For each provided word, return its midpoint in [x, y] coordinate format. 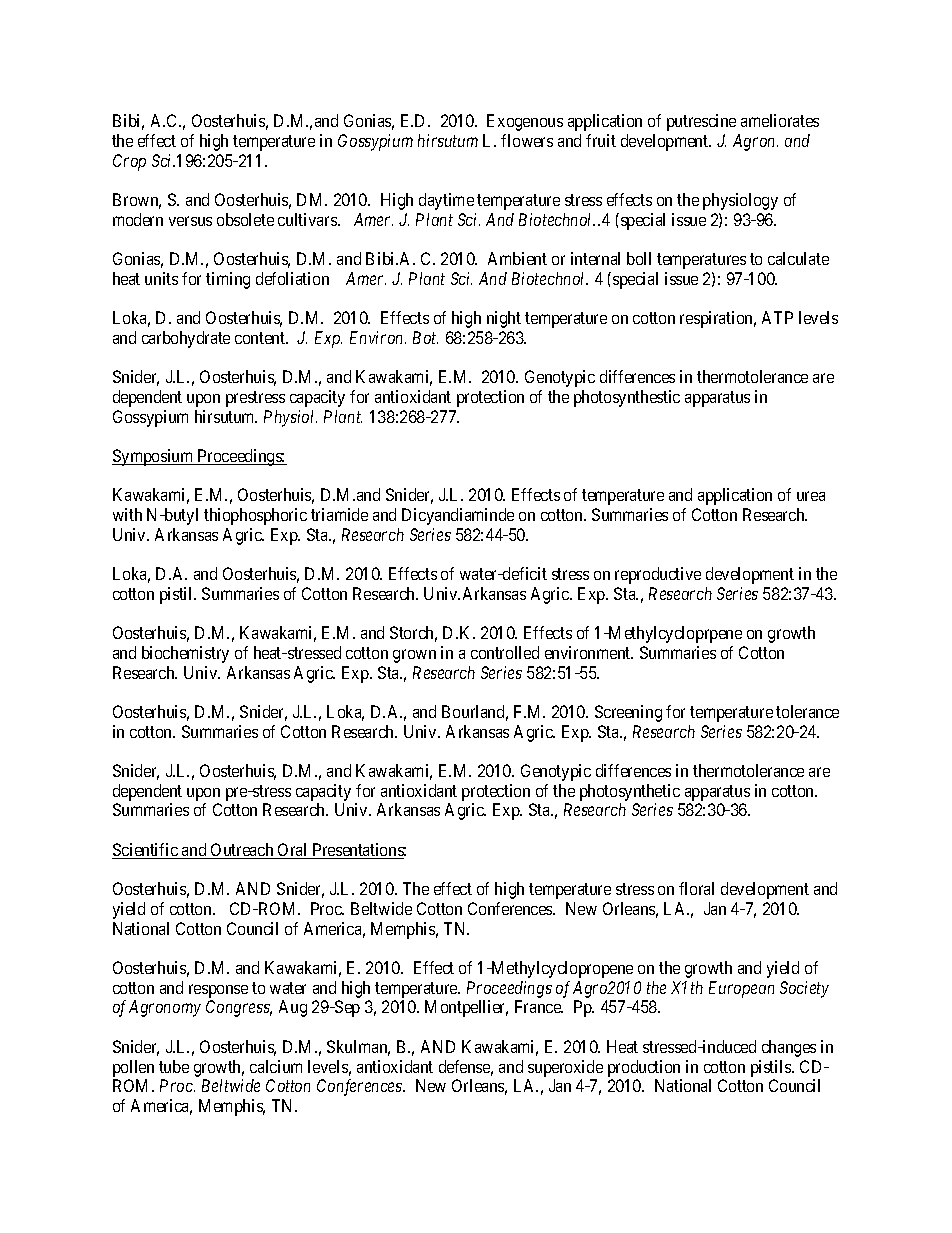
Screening [628, 713]
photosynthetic [630, 792]
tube [174, 1066]
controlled [505, 652]
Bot [425, 337]
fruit [601, 140]
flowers [527, 140]
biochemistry [185, 654]
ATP [777, 317]
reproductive [658, 575]
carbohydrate [186, 339]
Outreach [242, 851]
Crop [129, 162]
